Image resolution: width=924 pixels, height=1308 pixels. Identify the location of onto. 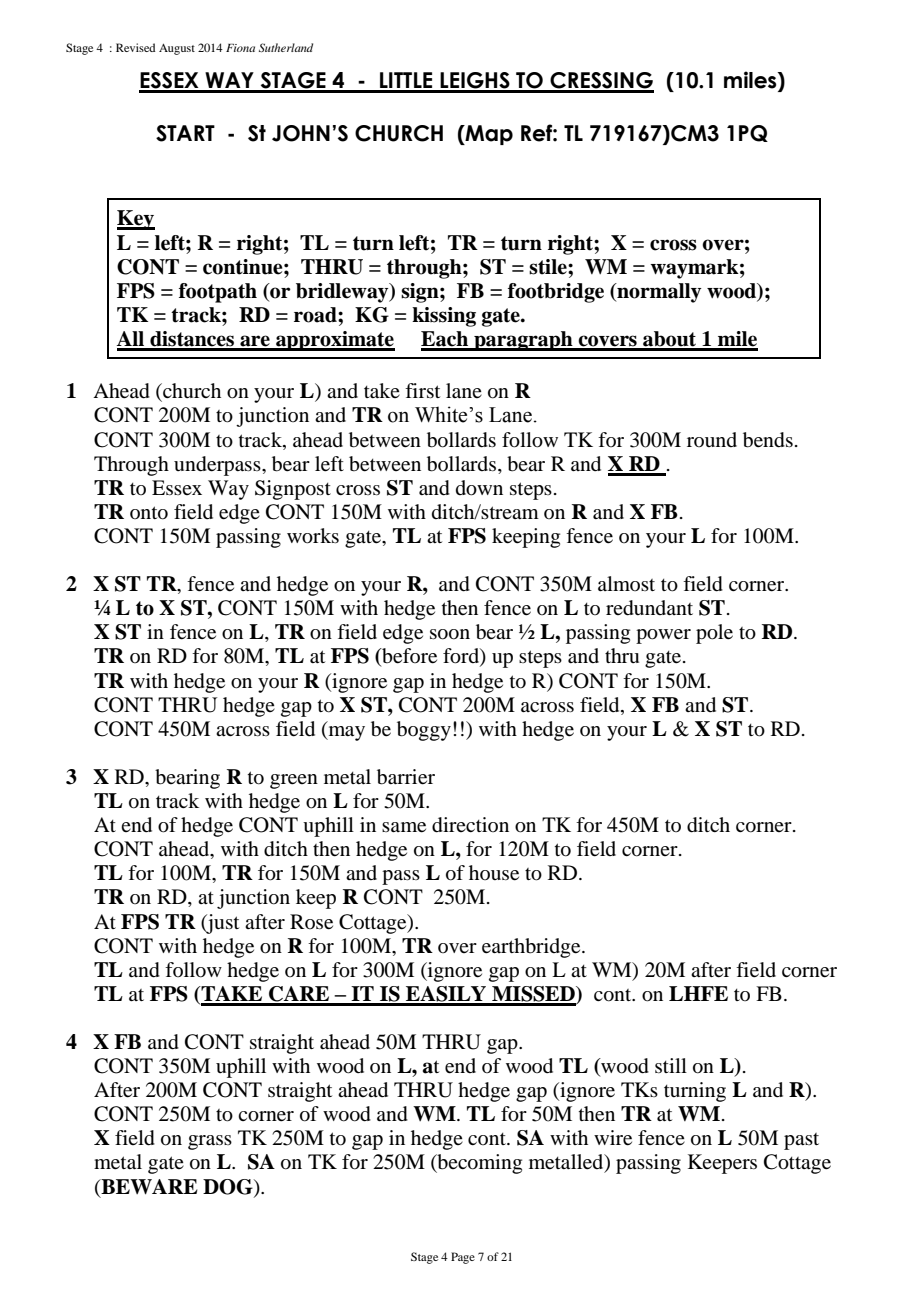
(149, 513).
